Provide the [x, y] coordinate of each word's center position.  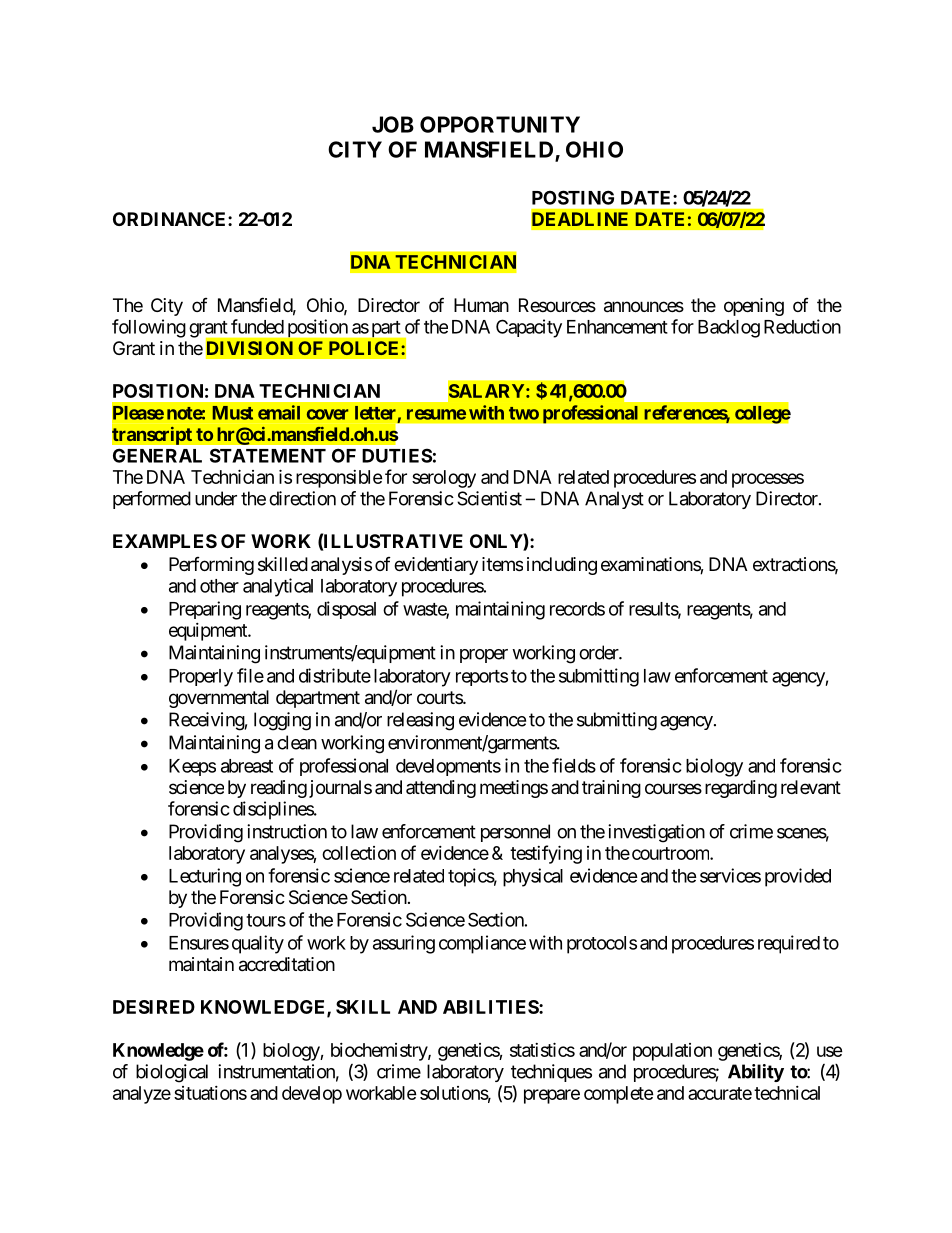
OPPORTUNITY [500, 124]
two [524, 413]
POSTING [573, 197]
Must [233, 413]
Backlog [729, 329]
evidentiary [436, 566]
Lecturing [205, 877]
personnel [515, 833]
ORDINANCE [171, 219]
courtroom [670, 853]
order [599, 652]
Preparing [205, 610]
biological [172, 1073]
